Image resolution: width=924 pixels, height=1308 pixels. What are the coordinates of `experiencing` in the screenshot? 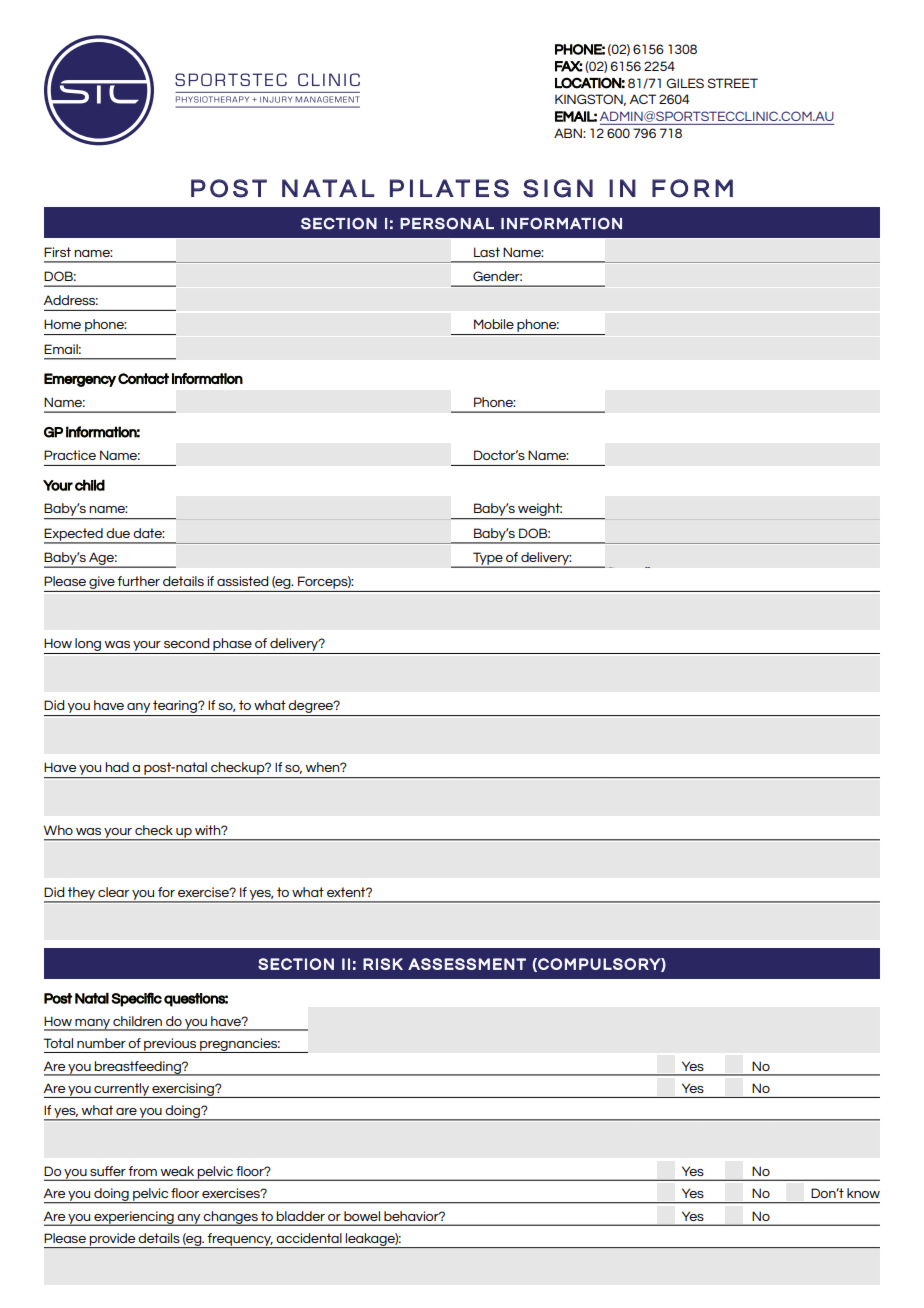 It's located at (134, 1218).
